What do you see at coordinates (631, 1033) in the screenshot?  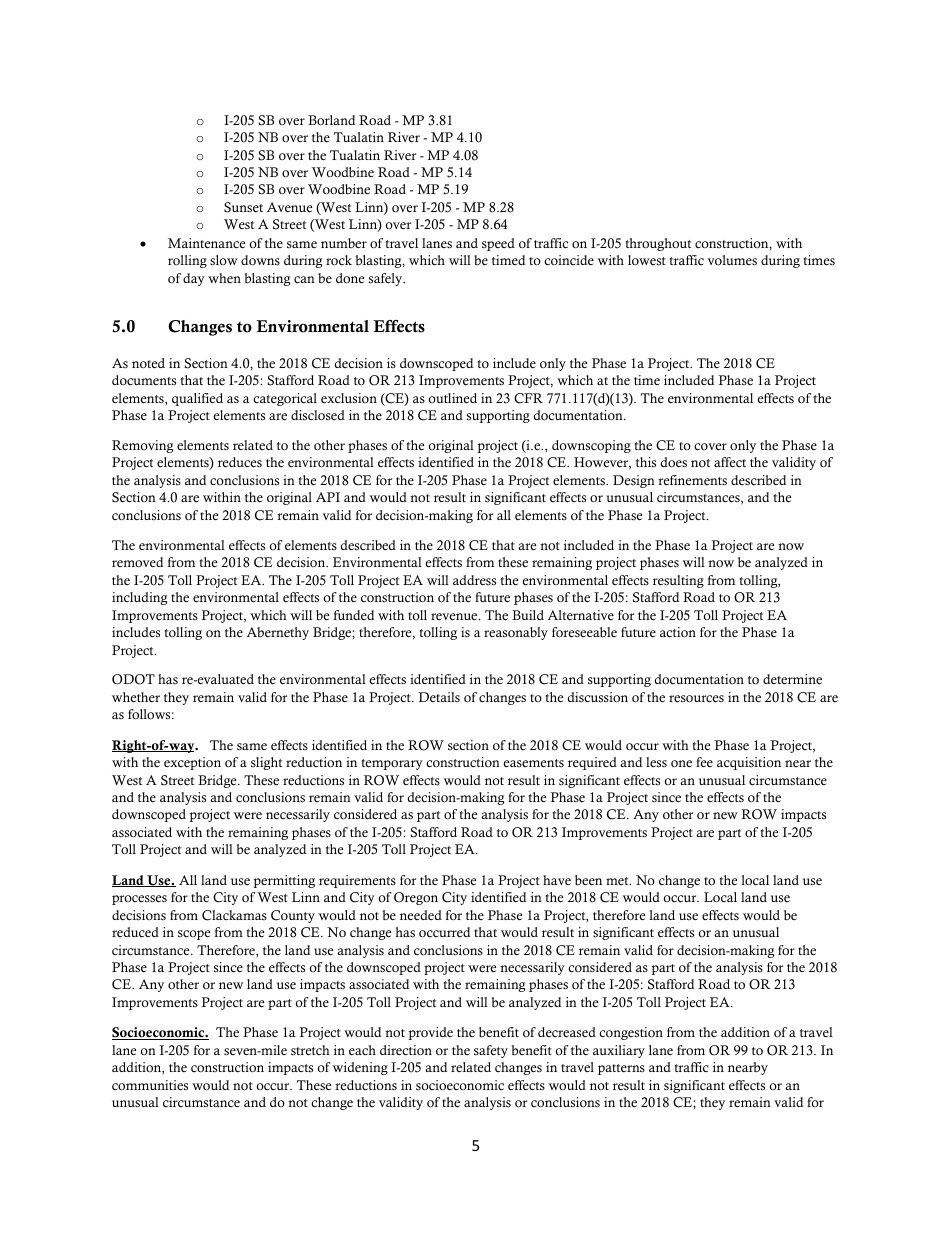 I see `congestion` at bounding box center [631, 1033].
